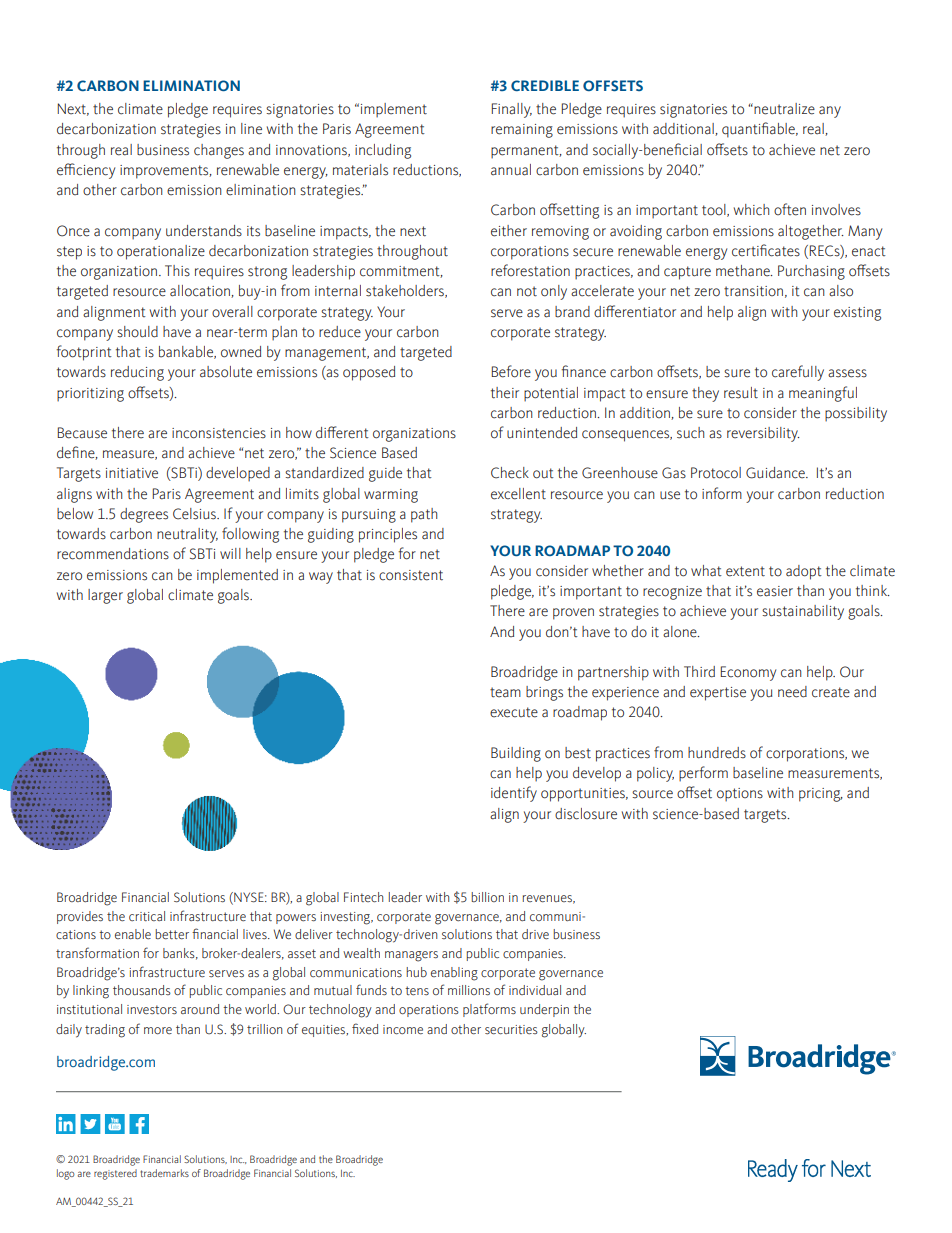 The width and height of the page is (952, 1233). Describe the element at coordinates (219, 151) in the page. I see `changes` at that location.
